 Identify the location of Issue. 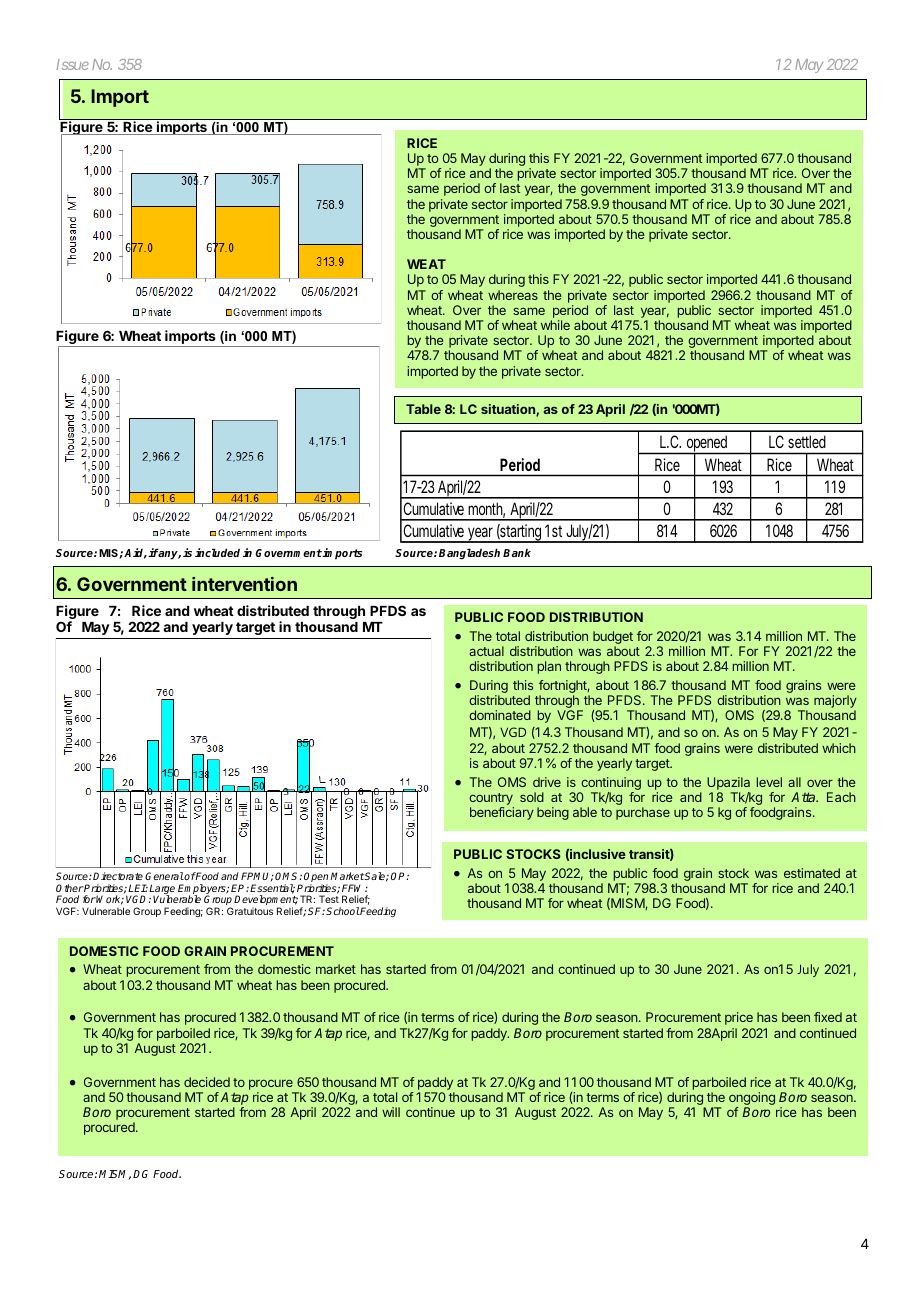
(73, 64).
